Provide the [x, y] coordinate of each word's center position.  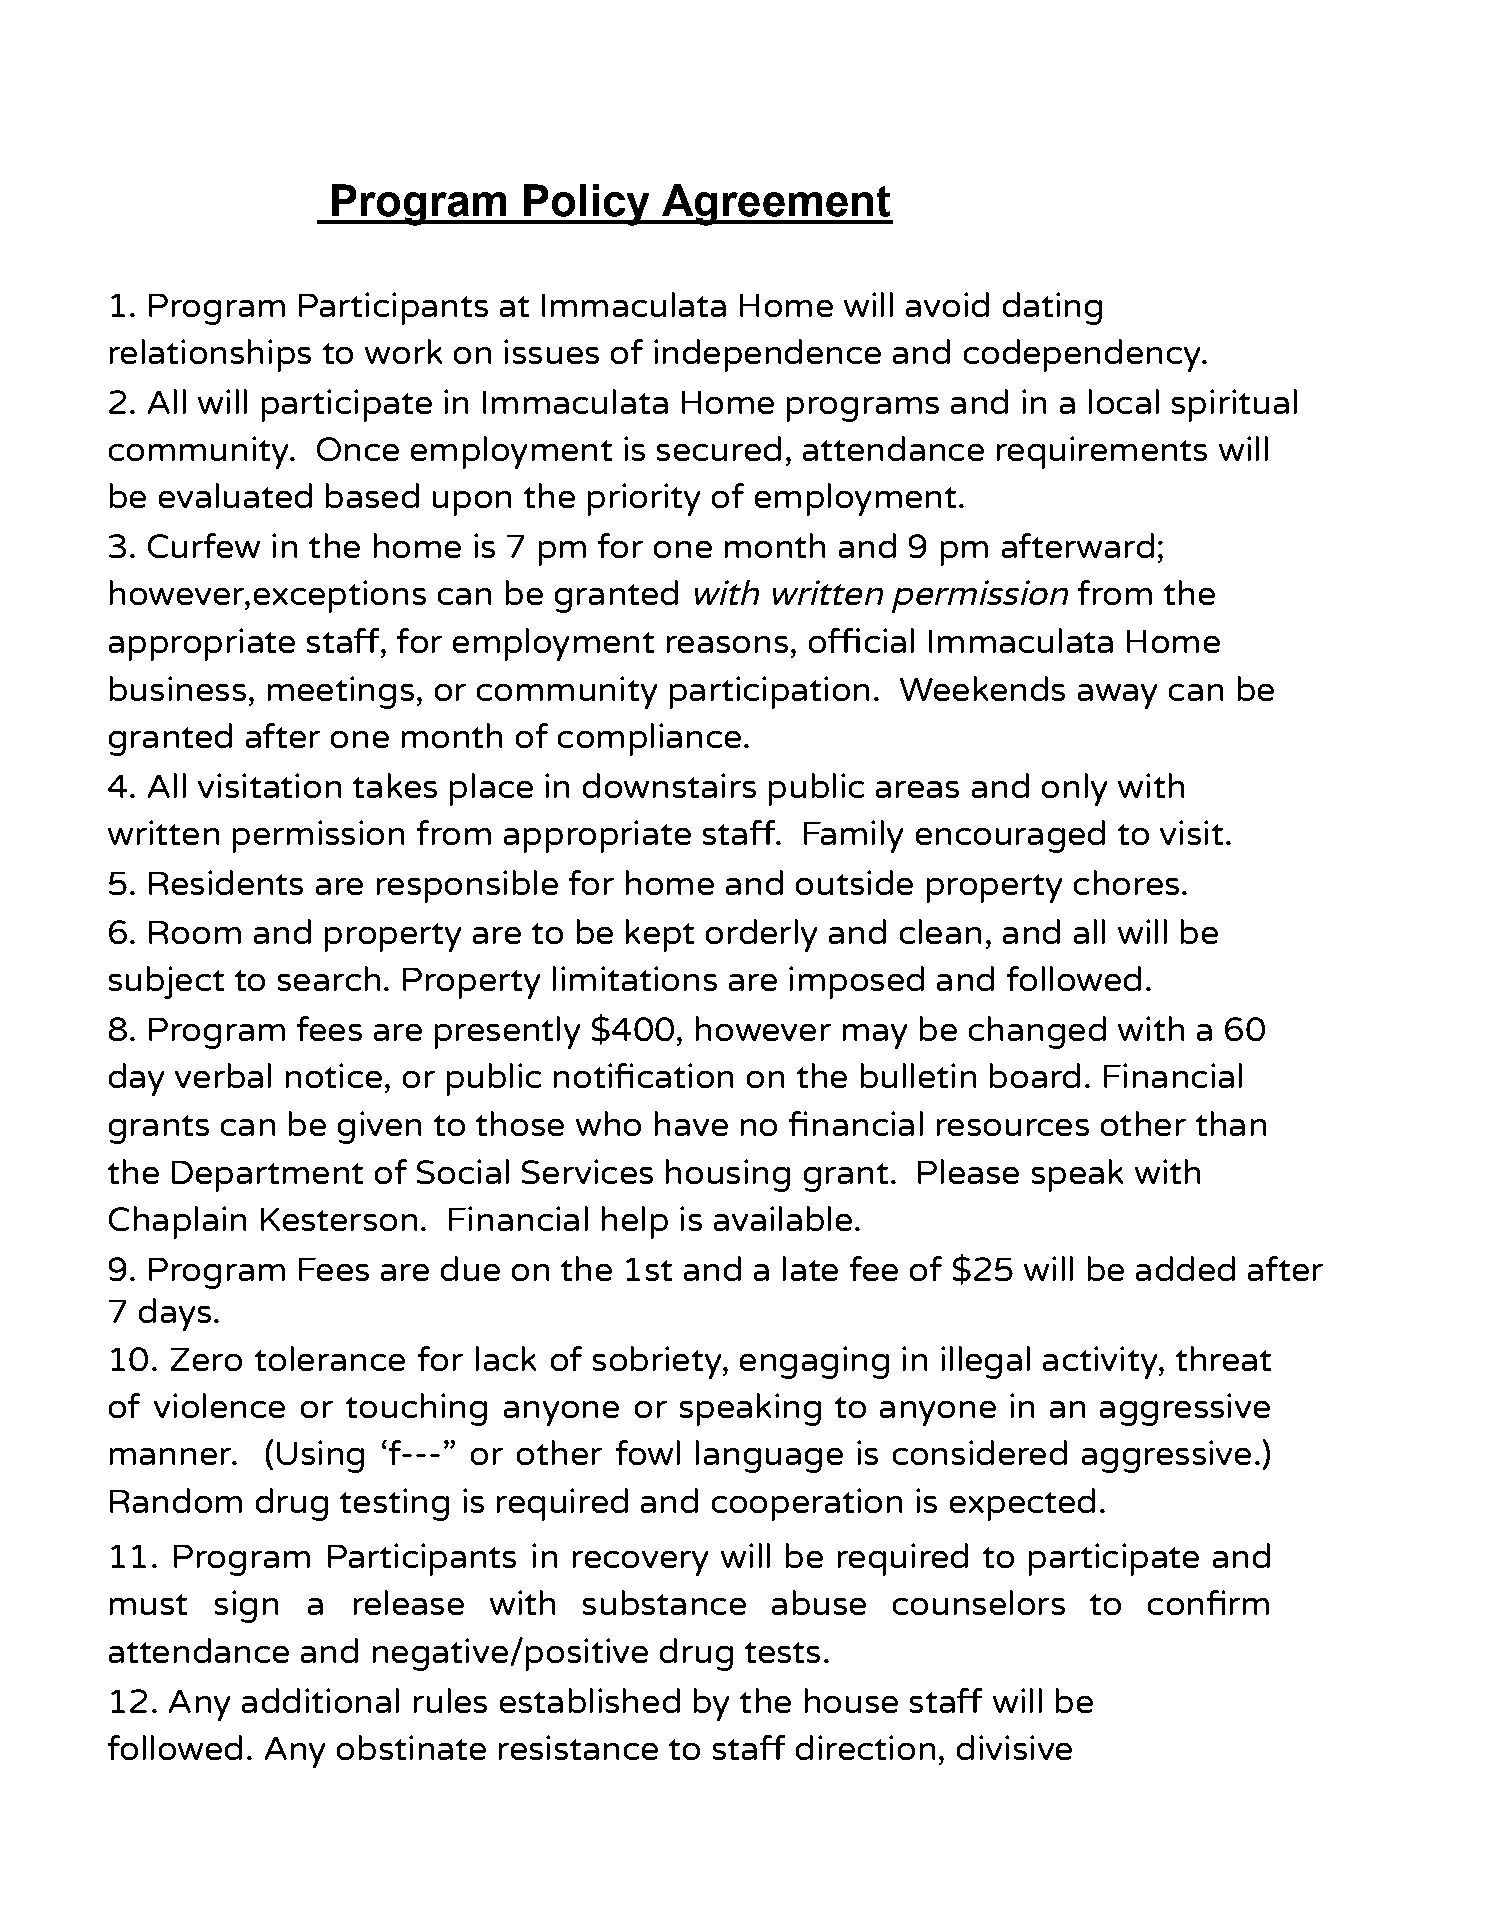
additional [320, 1700]
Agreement [776, 205]
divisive [1014, 1747]
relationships [210, 355]
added [1185, 1268]
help [635, 1222]
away [1117, 696]
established [590, 1700]
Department [267, 1176]
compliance [649, 739]
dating [1052, 308]
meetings [341, 692]
